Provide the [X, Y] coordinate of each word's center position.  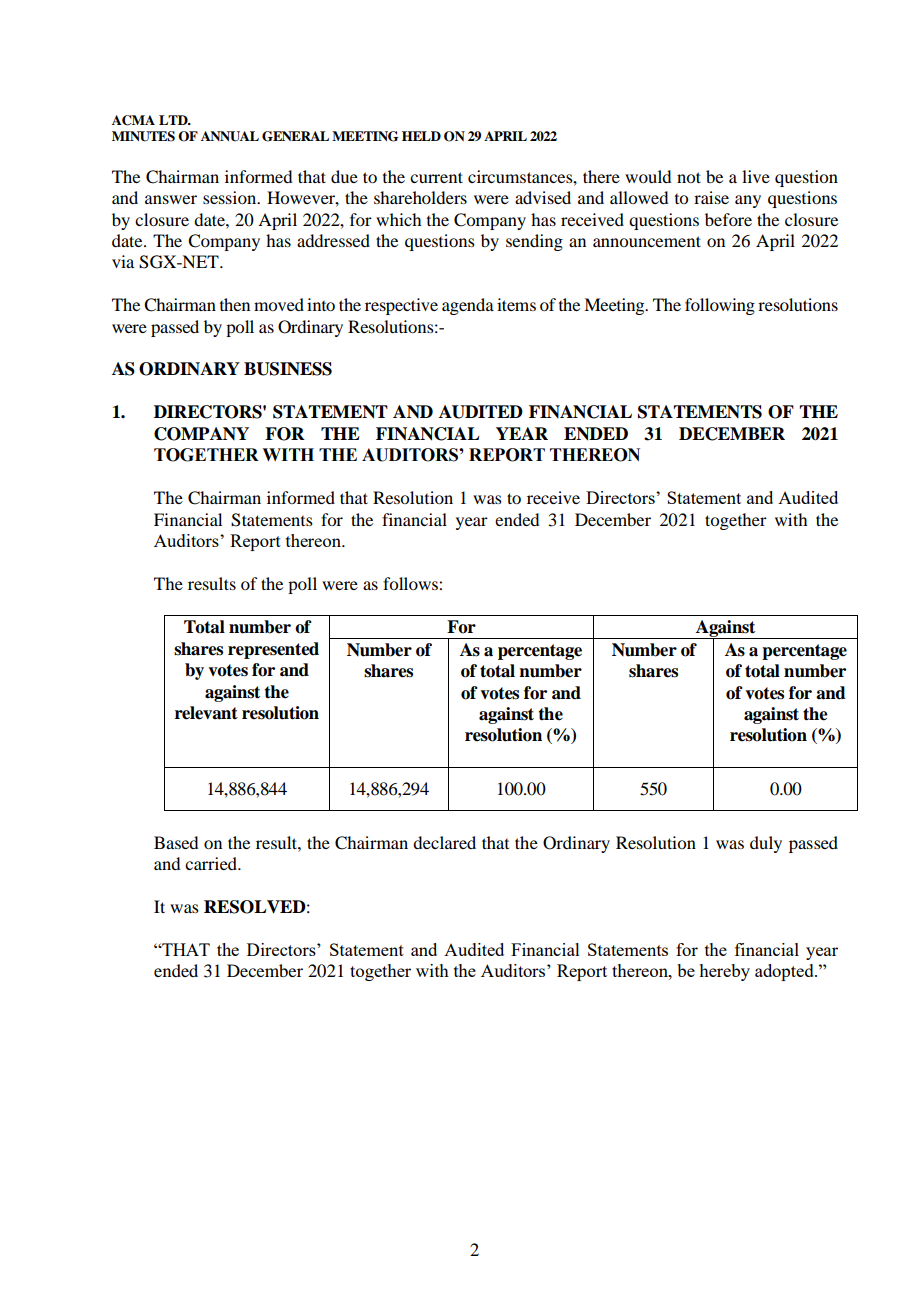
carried [212, 863]
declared [444, 842]
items [516, 304]
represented [273, 650]
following [720, 306]
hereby [724, 972]
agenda [468, 306]
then [235, 304]
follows [411, 583]
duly [766, 844]
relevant [206, 713]
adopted [785, 972]
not [689, 177]
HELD [421, 136]
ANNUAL [230, 136]
